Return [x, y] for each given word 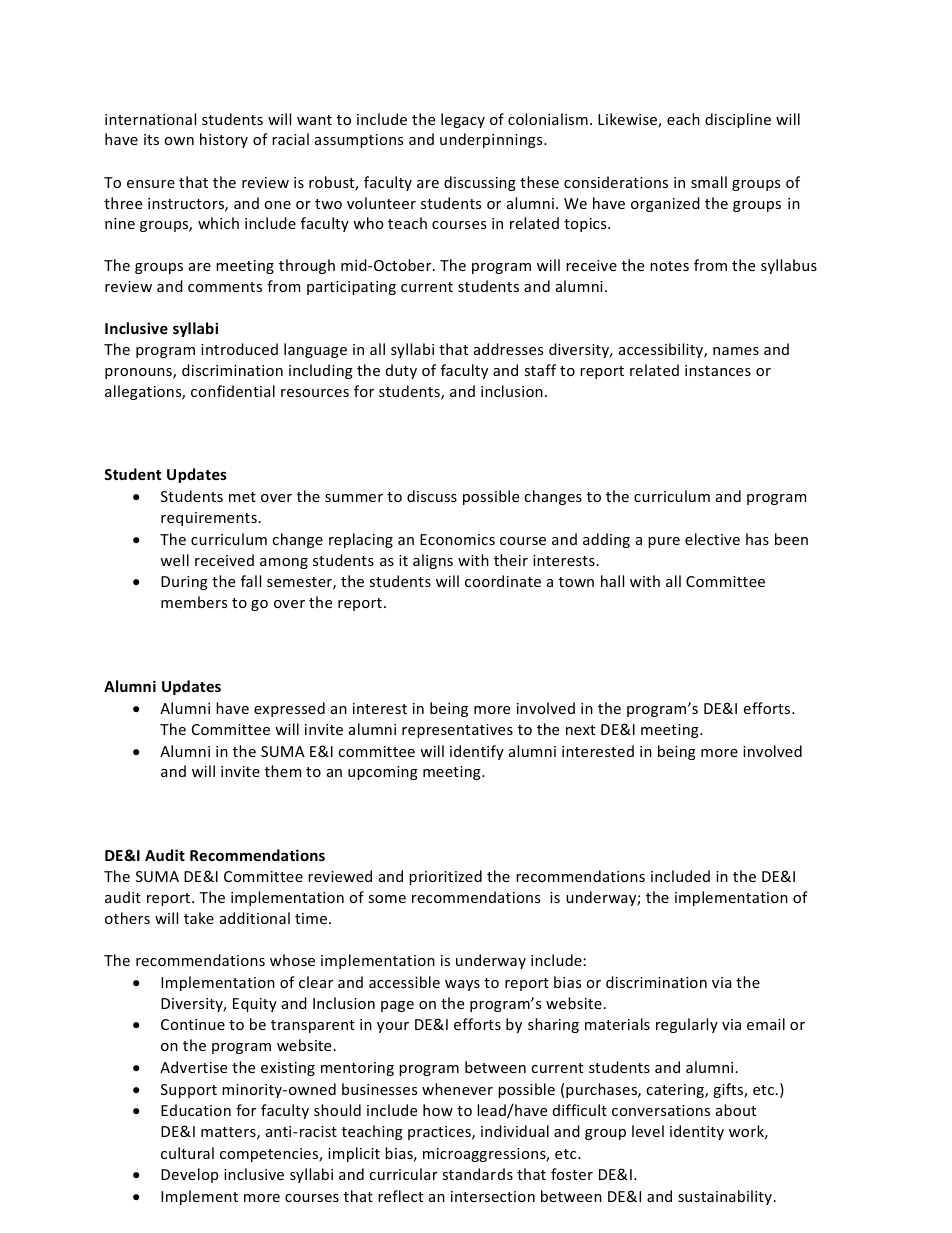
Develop [189, 1175]
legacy [463, 120]
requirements [209, 519]
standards [477, 1174]
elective [712, 539]
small [709, 182]
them [283, 771]
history [224, 140]
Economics [457, 539]
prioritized [445, 877]
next [580, 730]
